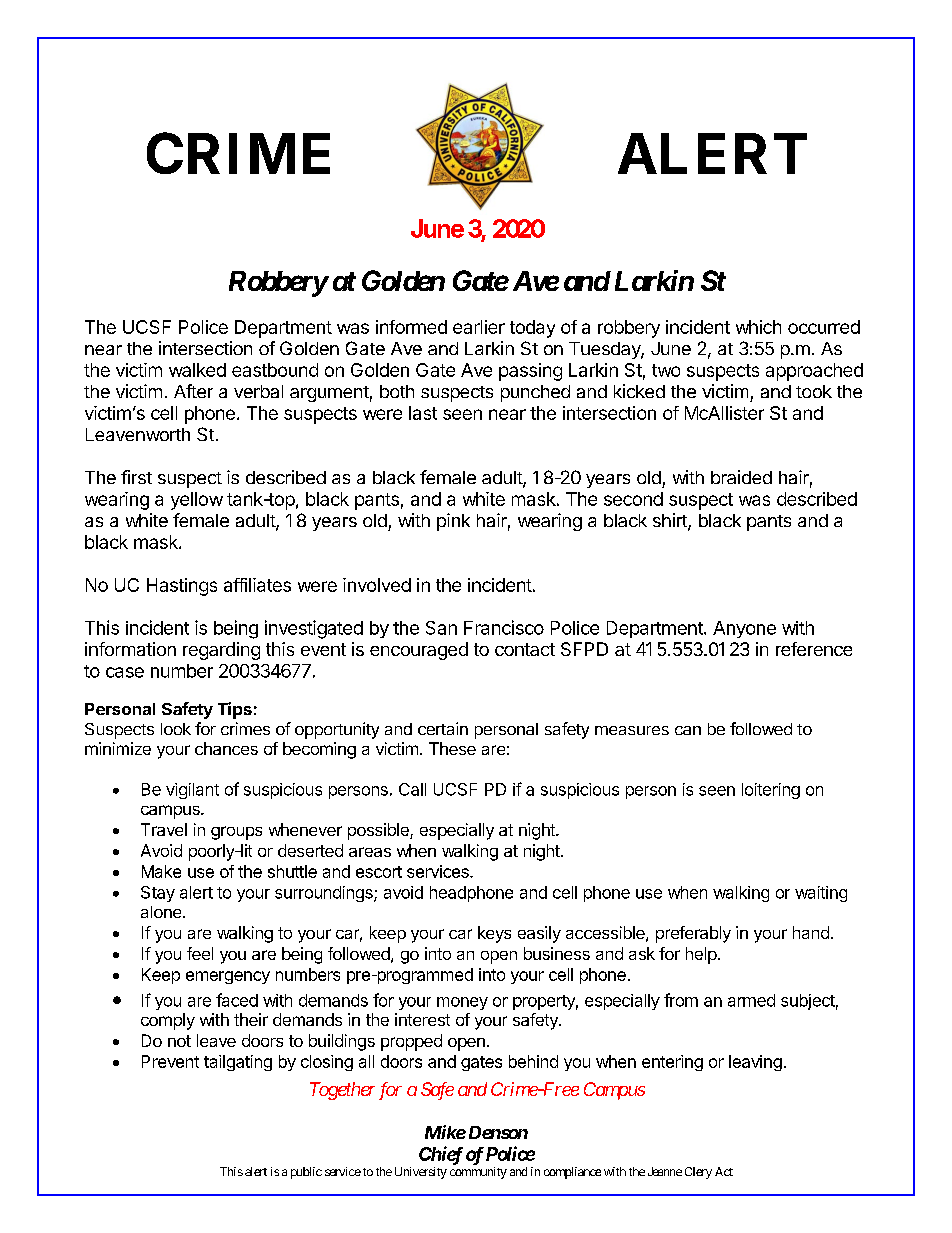 The image size is (952, 1233). What do you see at coordinates (452, 748) in the image?
I see `These` at bounding box center [452, 748].
